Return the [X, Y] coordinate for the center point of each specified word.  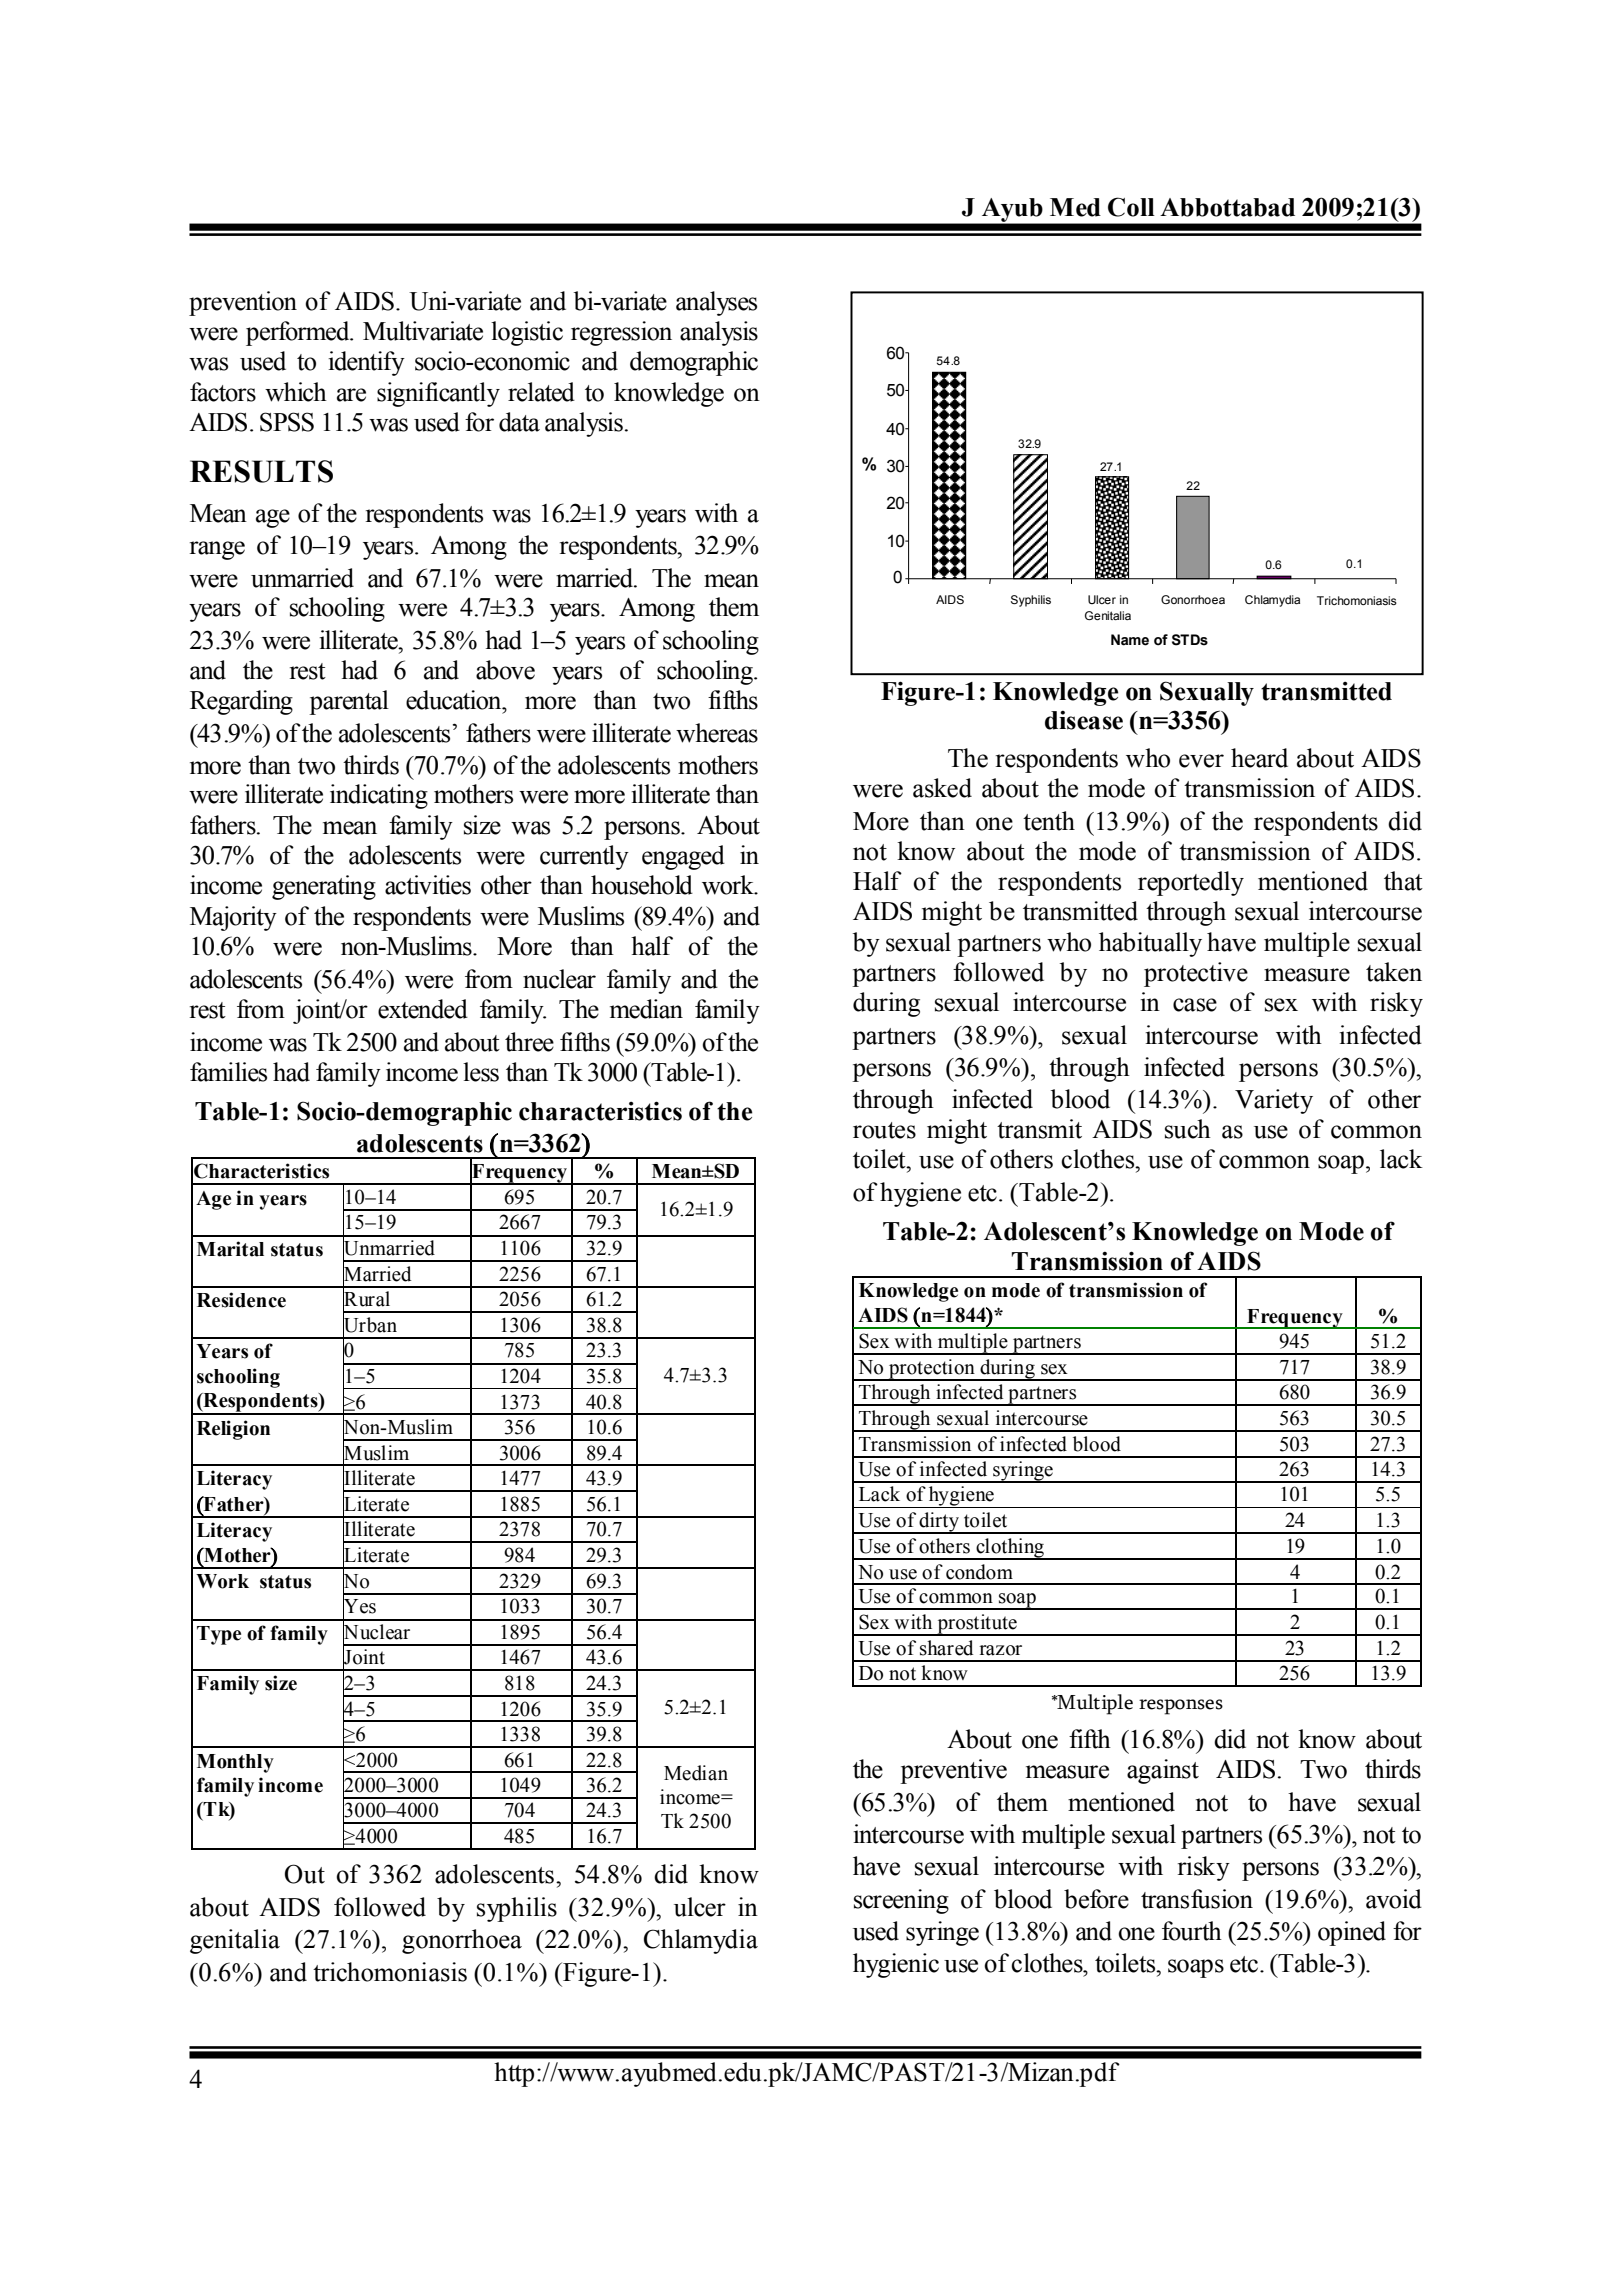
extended [423, 1009]
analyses [716, 303]
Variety [1274, 1101]
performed [299, 333]
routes [884, 1130]
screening [901, 1901]
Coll [1131, 207]
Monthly [235, 1763]
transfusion [1197, 1899]
